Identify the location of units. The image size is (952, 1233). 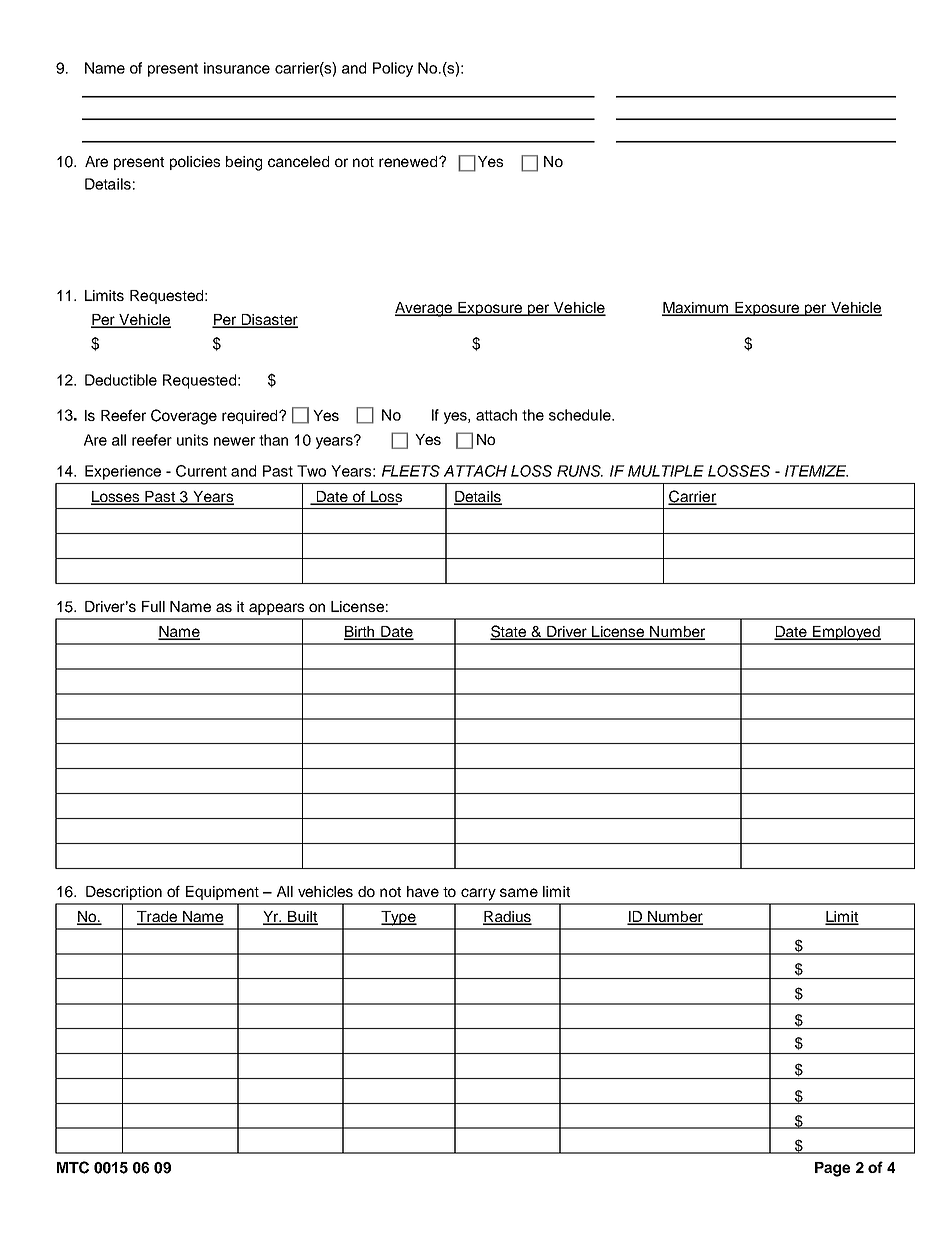
(192, 440).
